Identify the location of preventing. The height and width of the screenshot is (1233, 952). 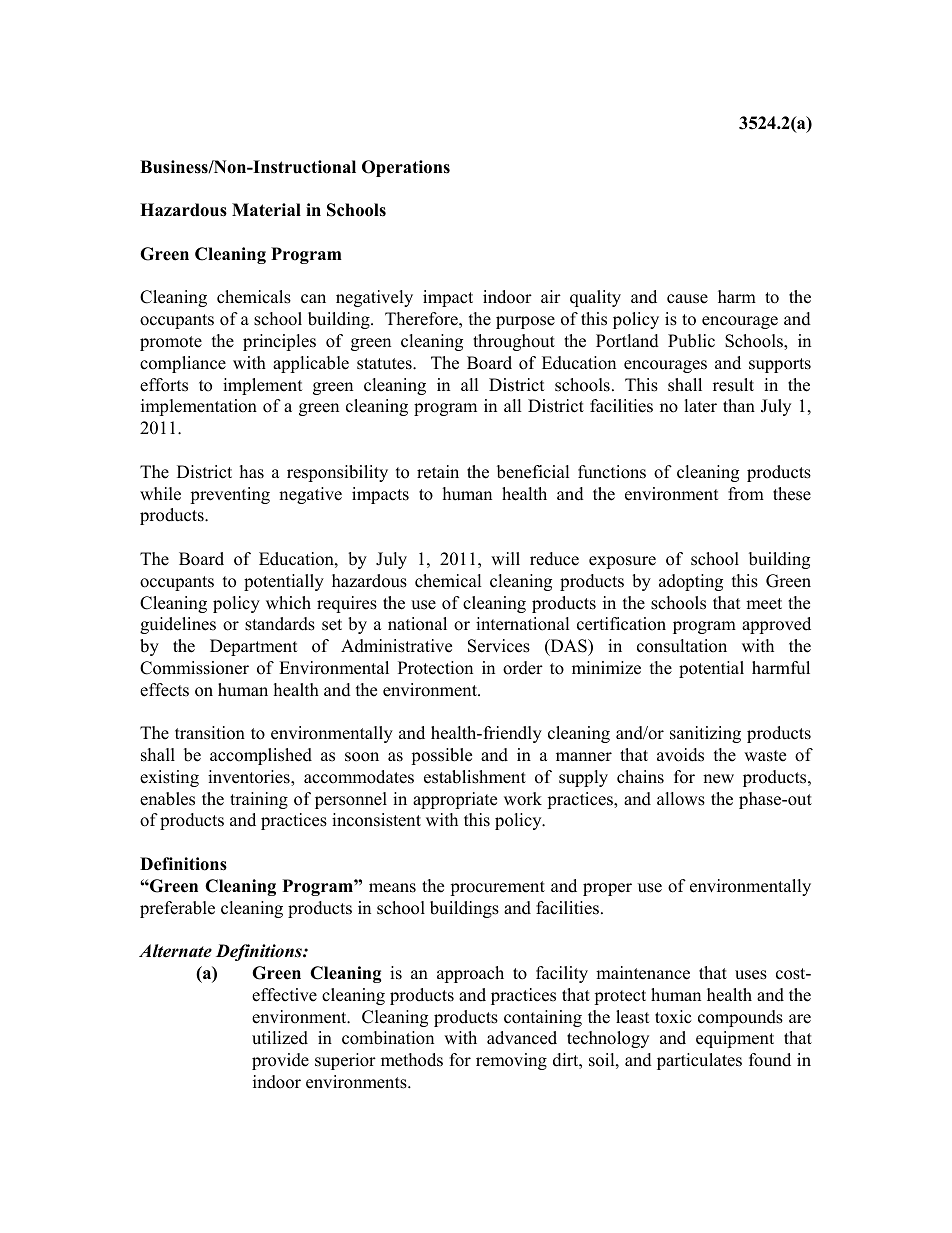
(230, 495).
